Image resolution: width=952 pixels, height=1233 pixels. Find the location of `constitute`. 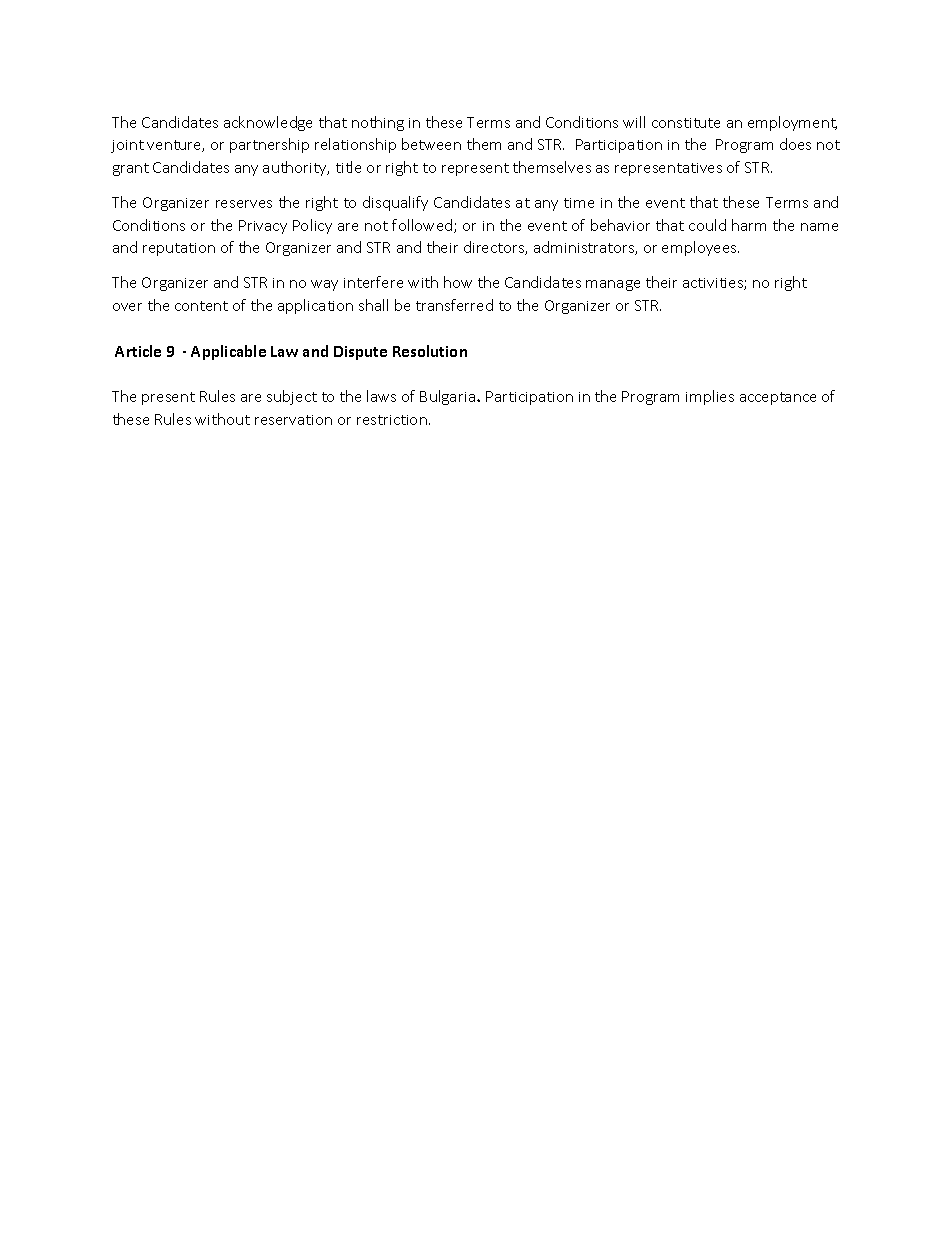

constitute is located at coordinates (686, 123).
